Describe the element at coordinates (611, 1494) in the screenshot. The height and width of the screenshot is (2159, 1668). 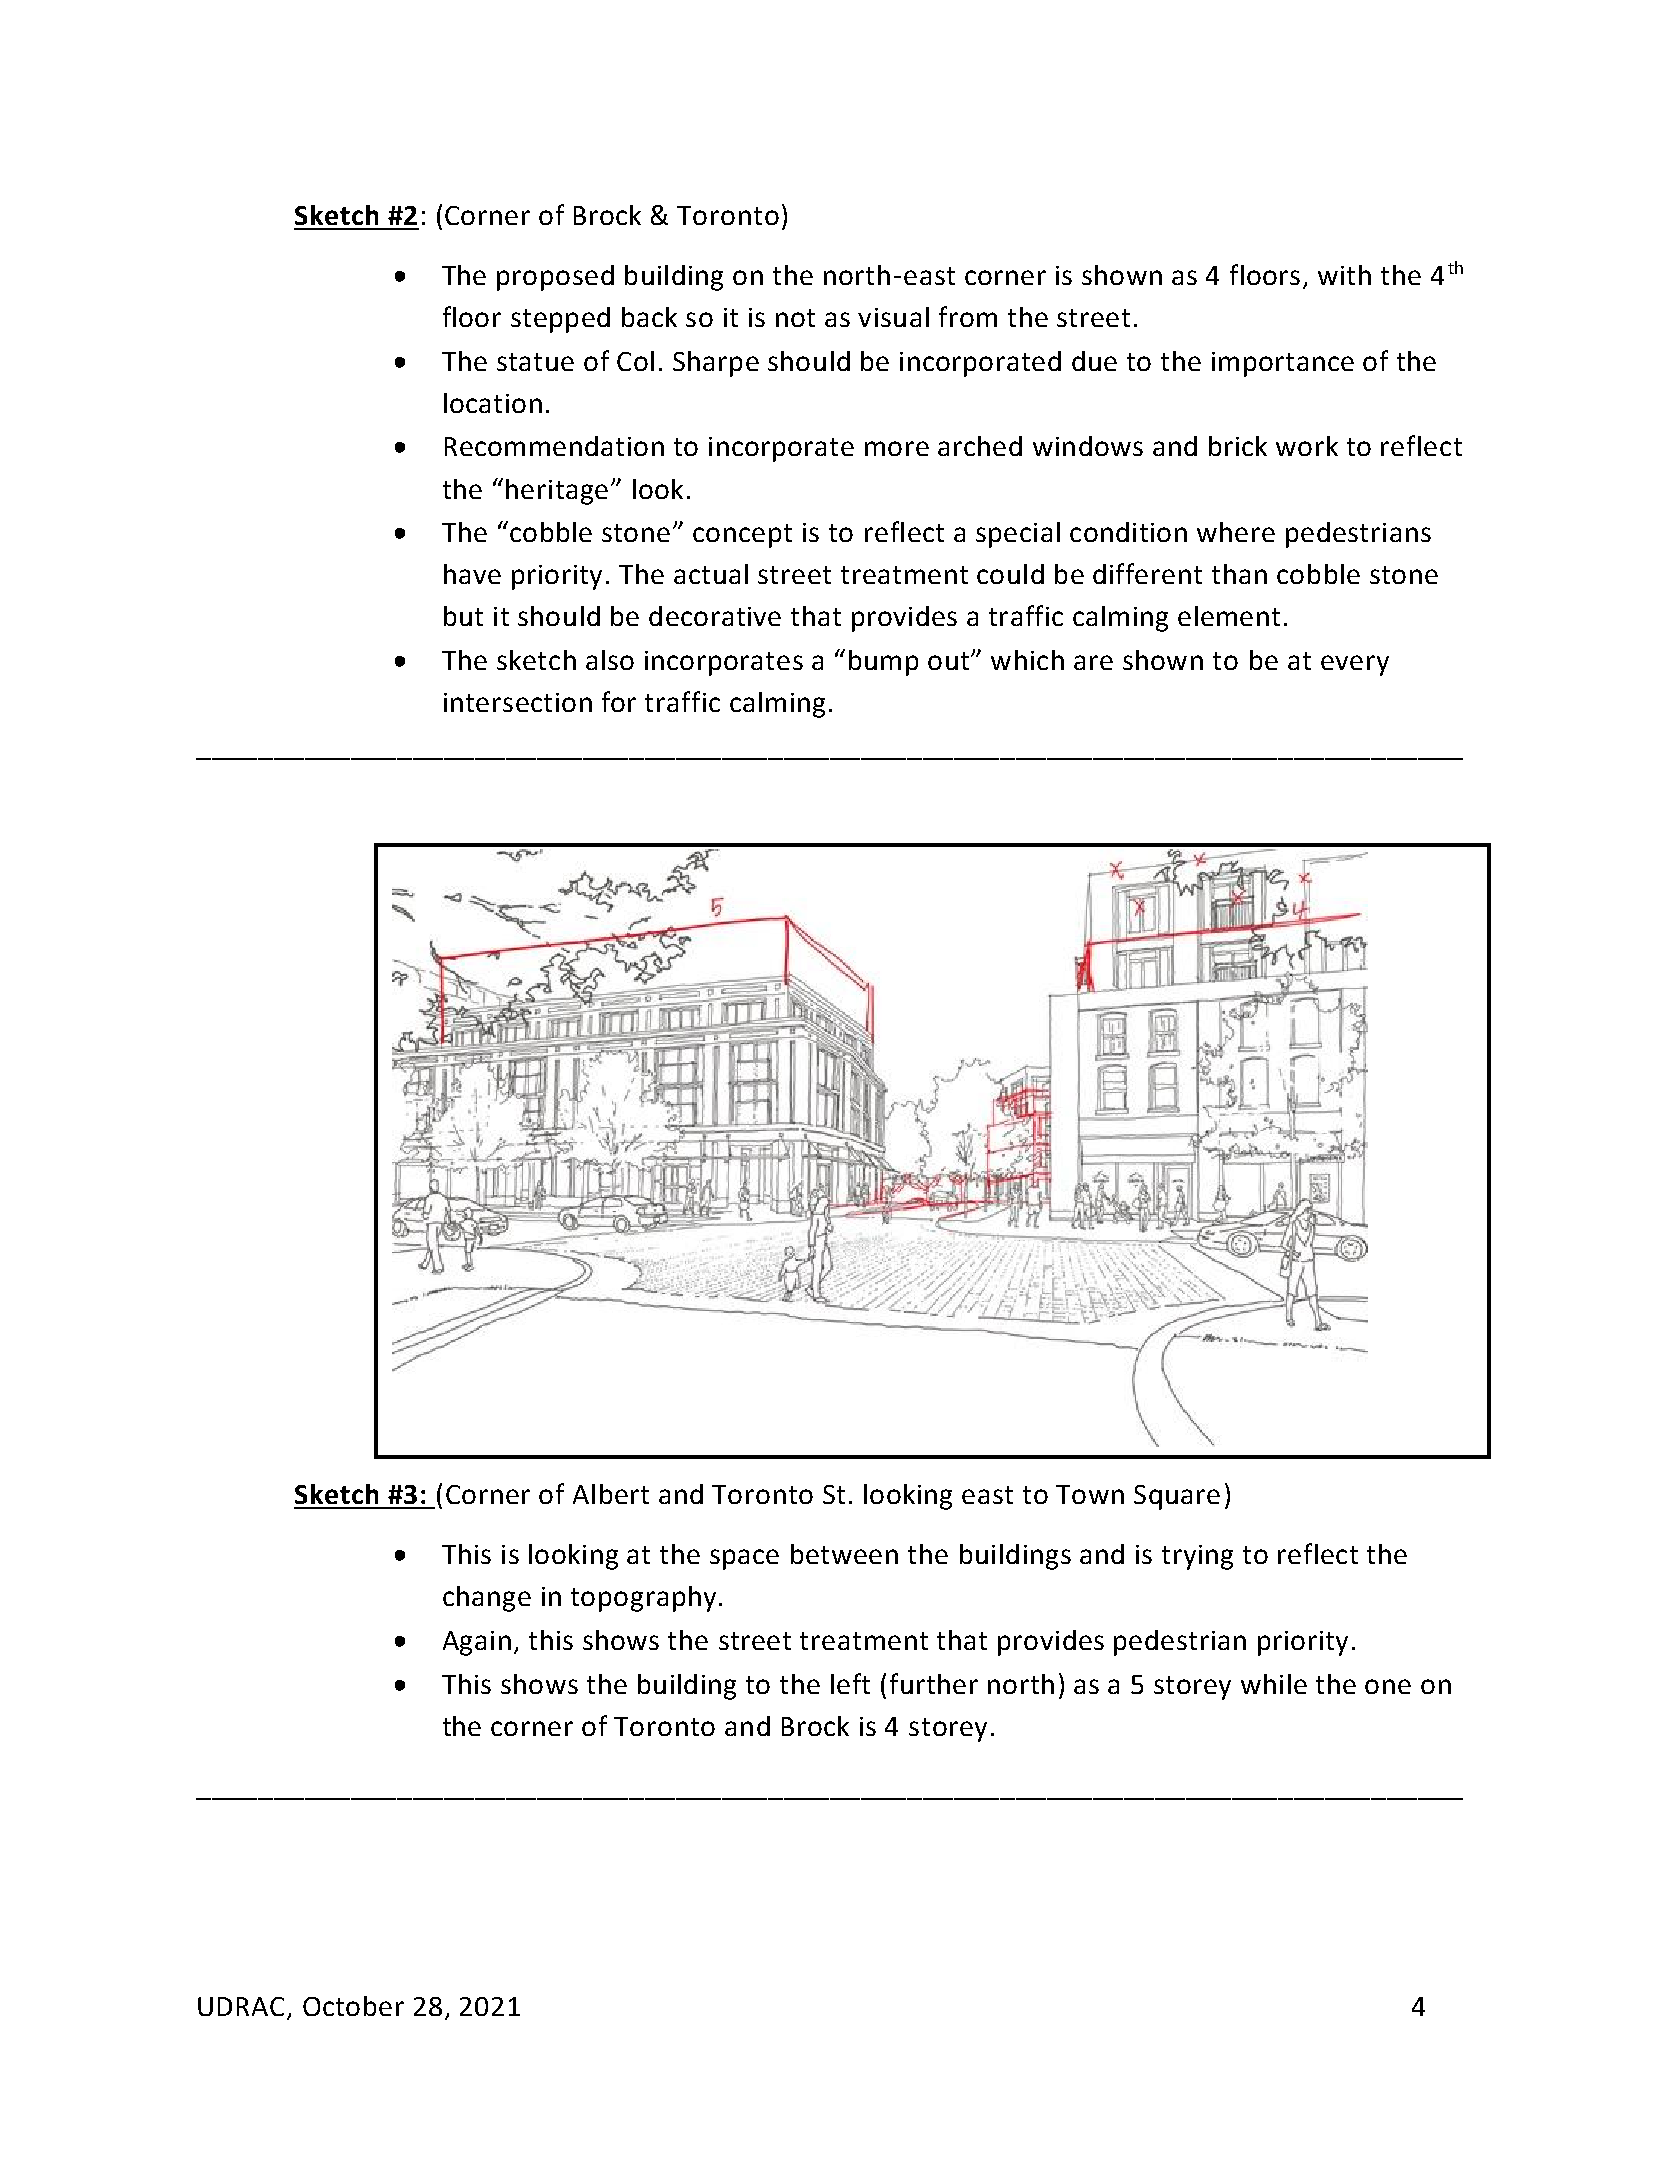
I see `Albert` at that location.
